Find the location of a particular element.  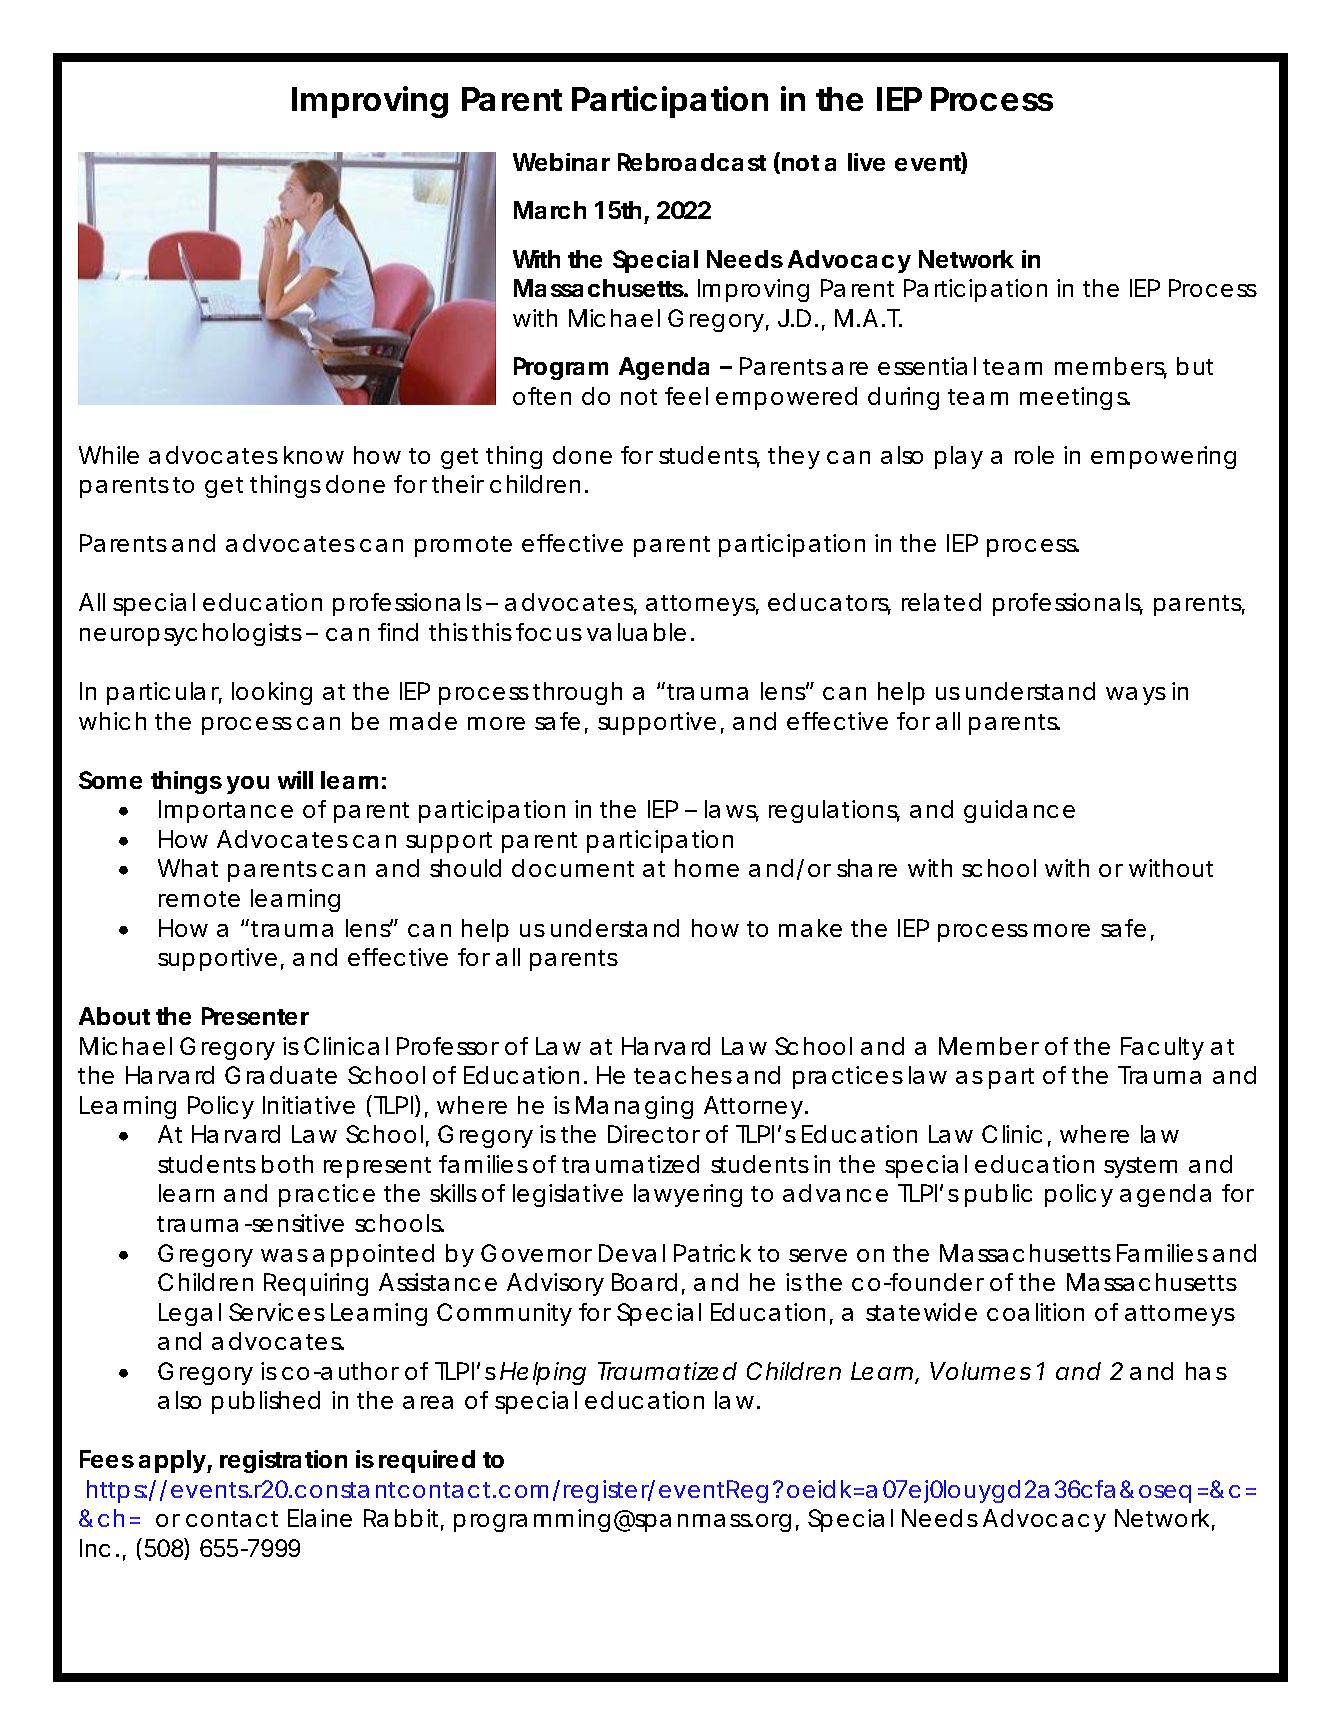

neuropsychologists is located at coordinates (191, 634).
